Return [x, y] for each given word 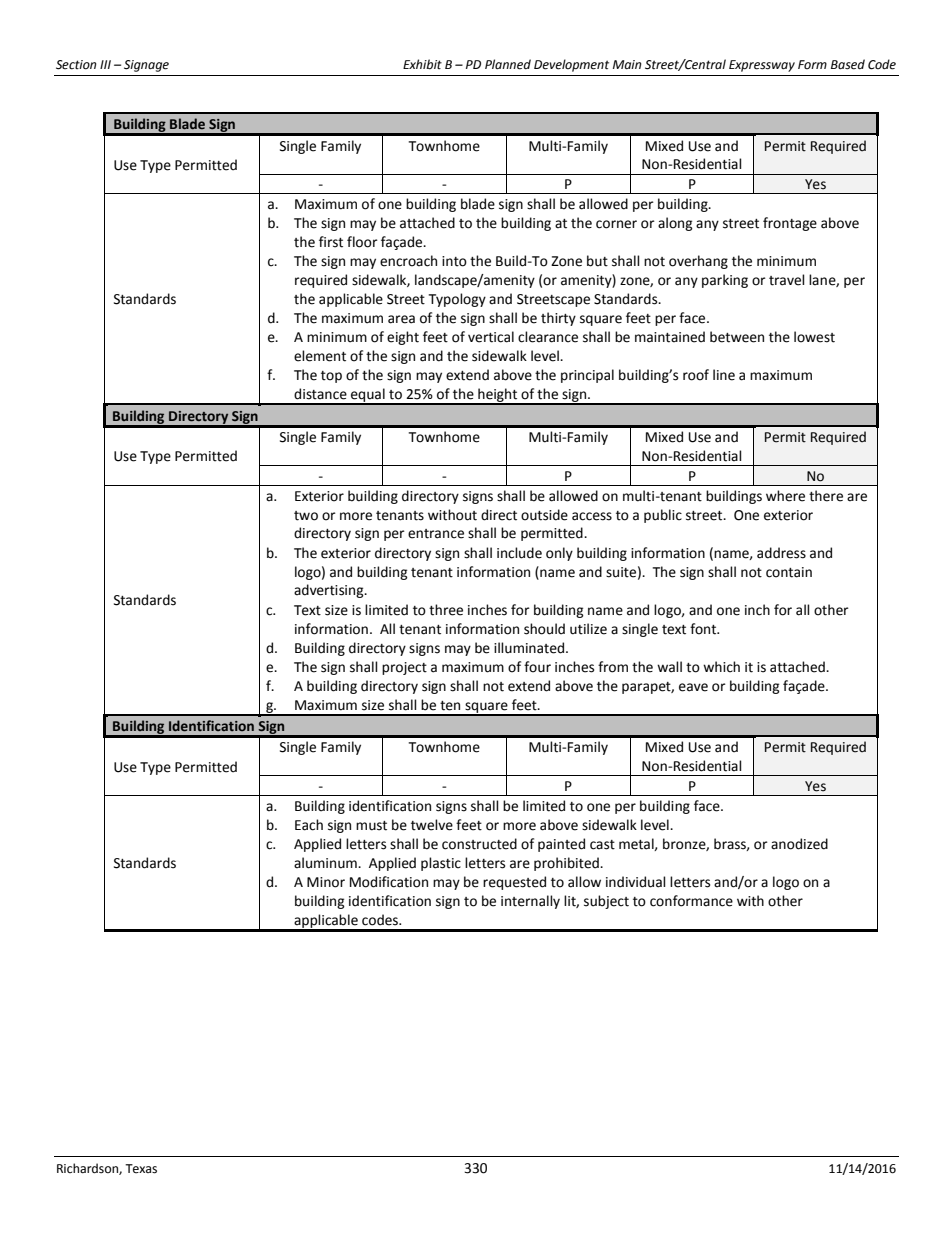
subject [606, 902]
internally [530, 902]
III [105, 64]
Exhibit [422, 64]
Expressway [762, 66]
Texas [141, 1169]
